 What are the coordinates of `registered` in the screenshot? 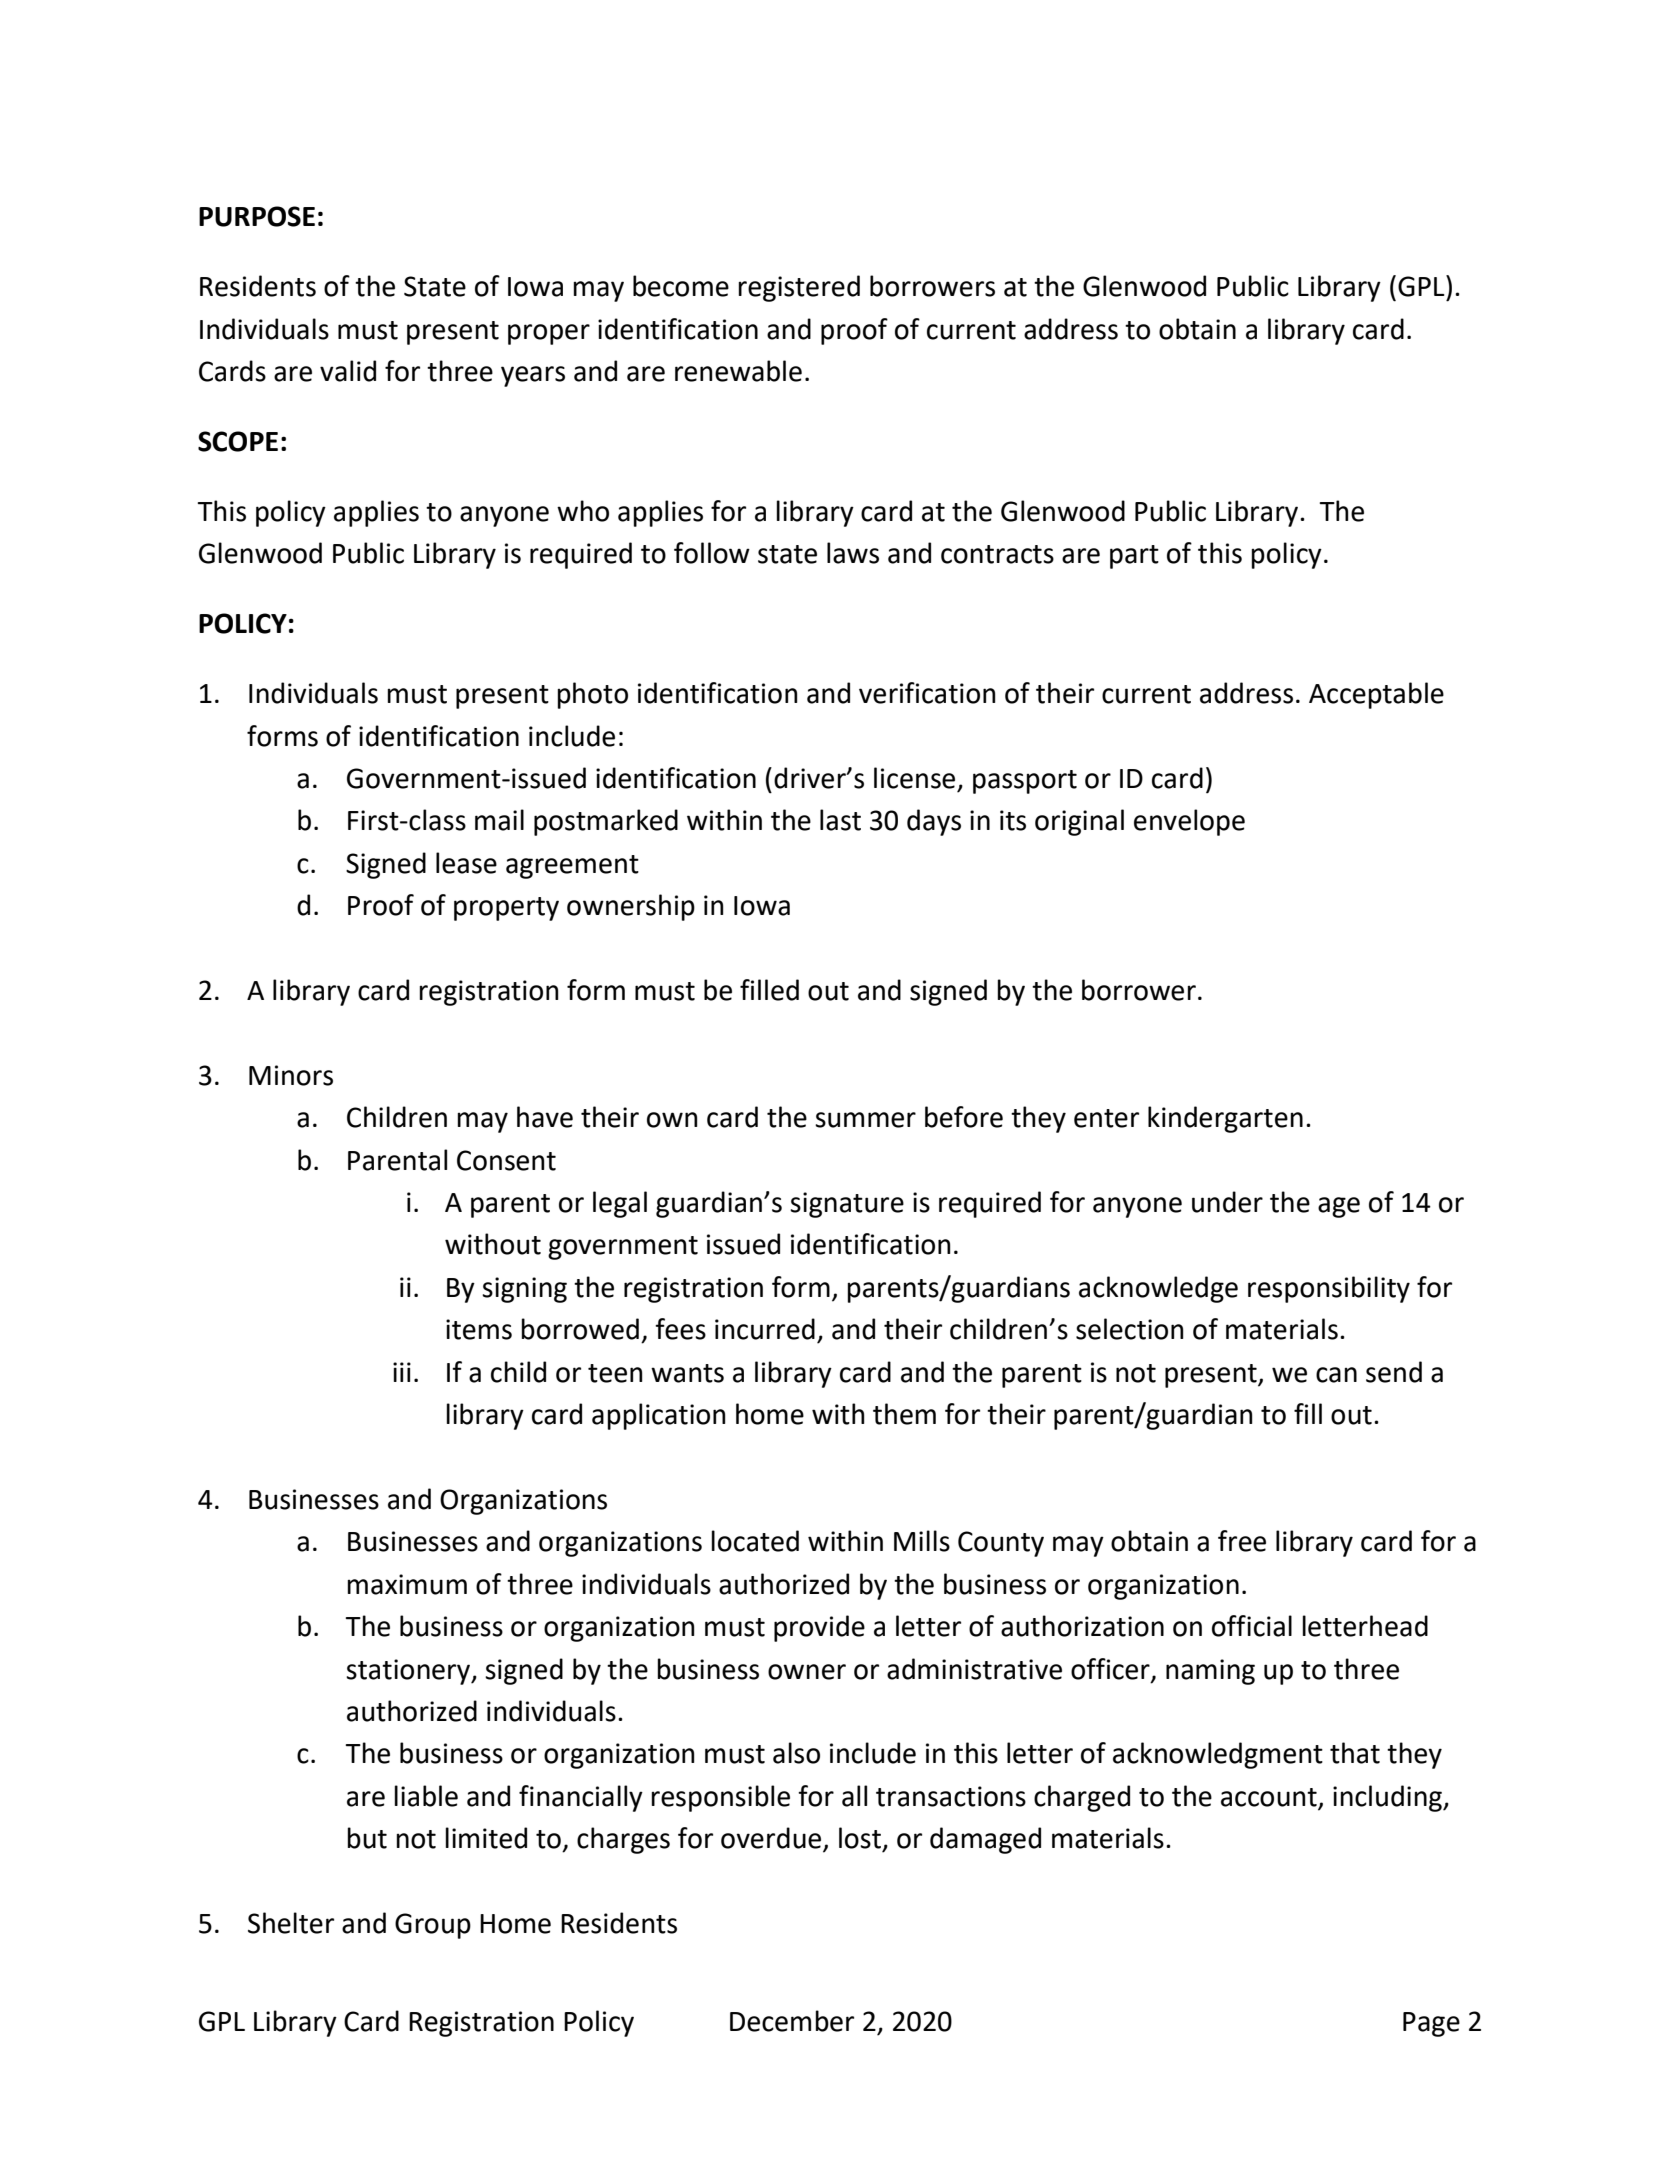 It's located at (799, 288).
